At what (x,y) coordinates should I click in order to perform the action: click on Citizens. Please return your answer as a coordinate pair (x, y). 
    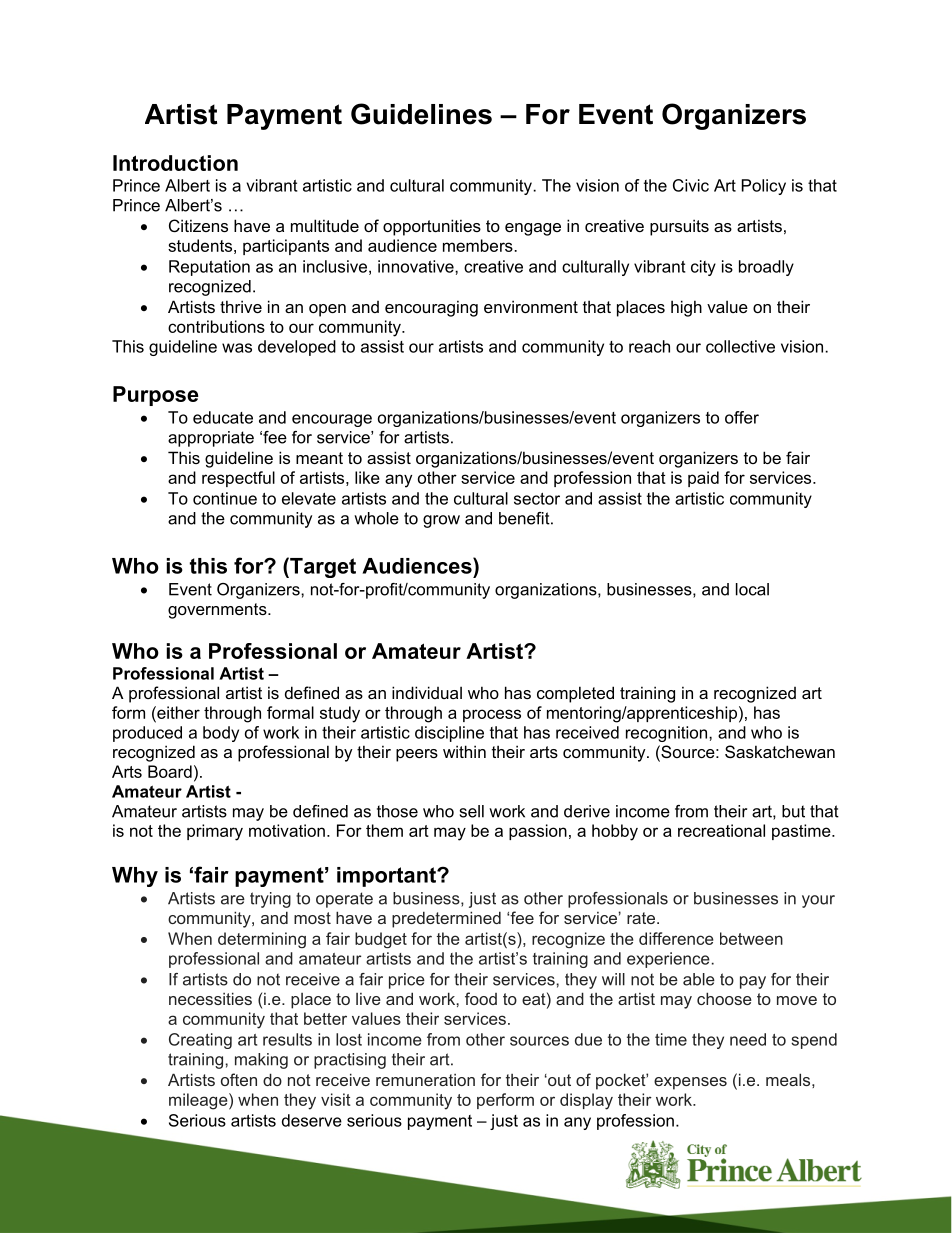
    Looking at the image, I should click on (198, 225).
